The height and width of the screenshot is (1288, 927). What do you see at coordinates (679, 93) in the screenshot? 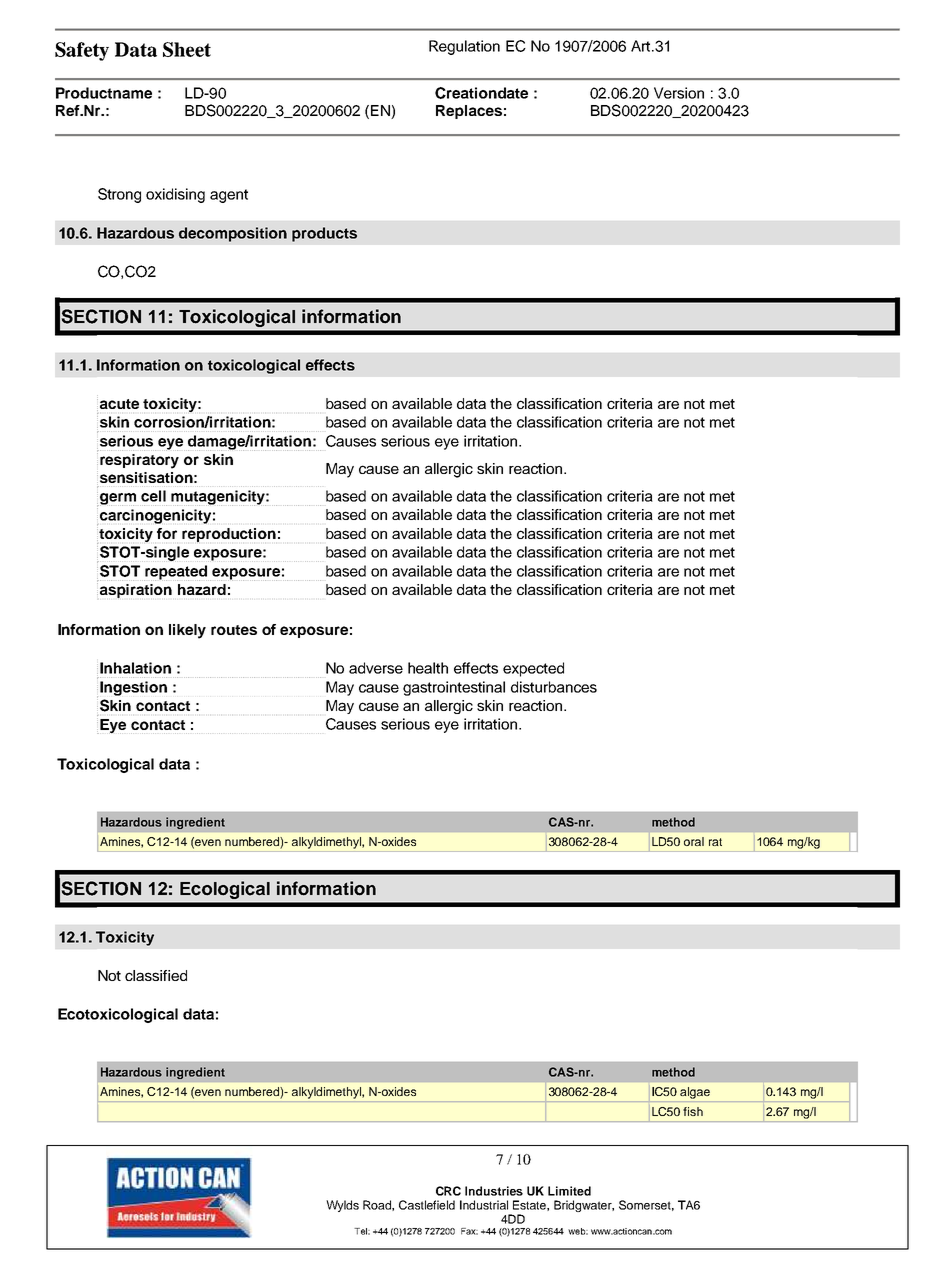
I see `Version` at bounding box center [679, 93].
